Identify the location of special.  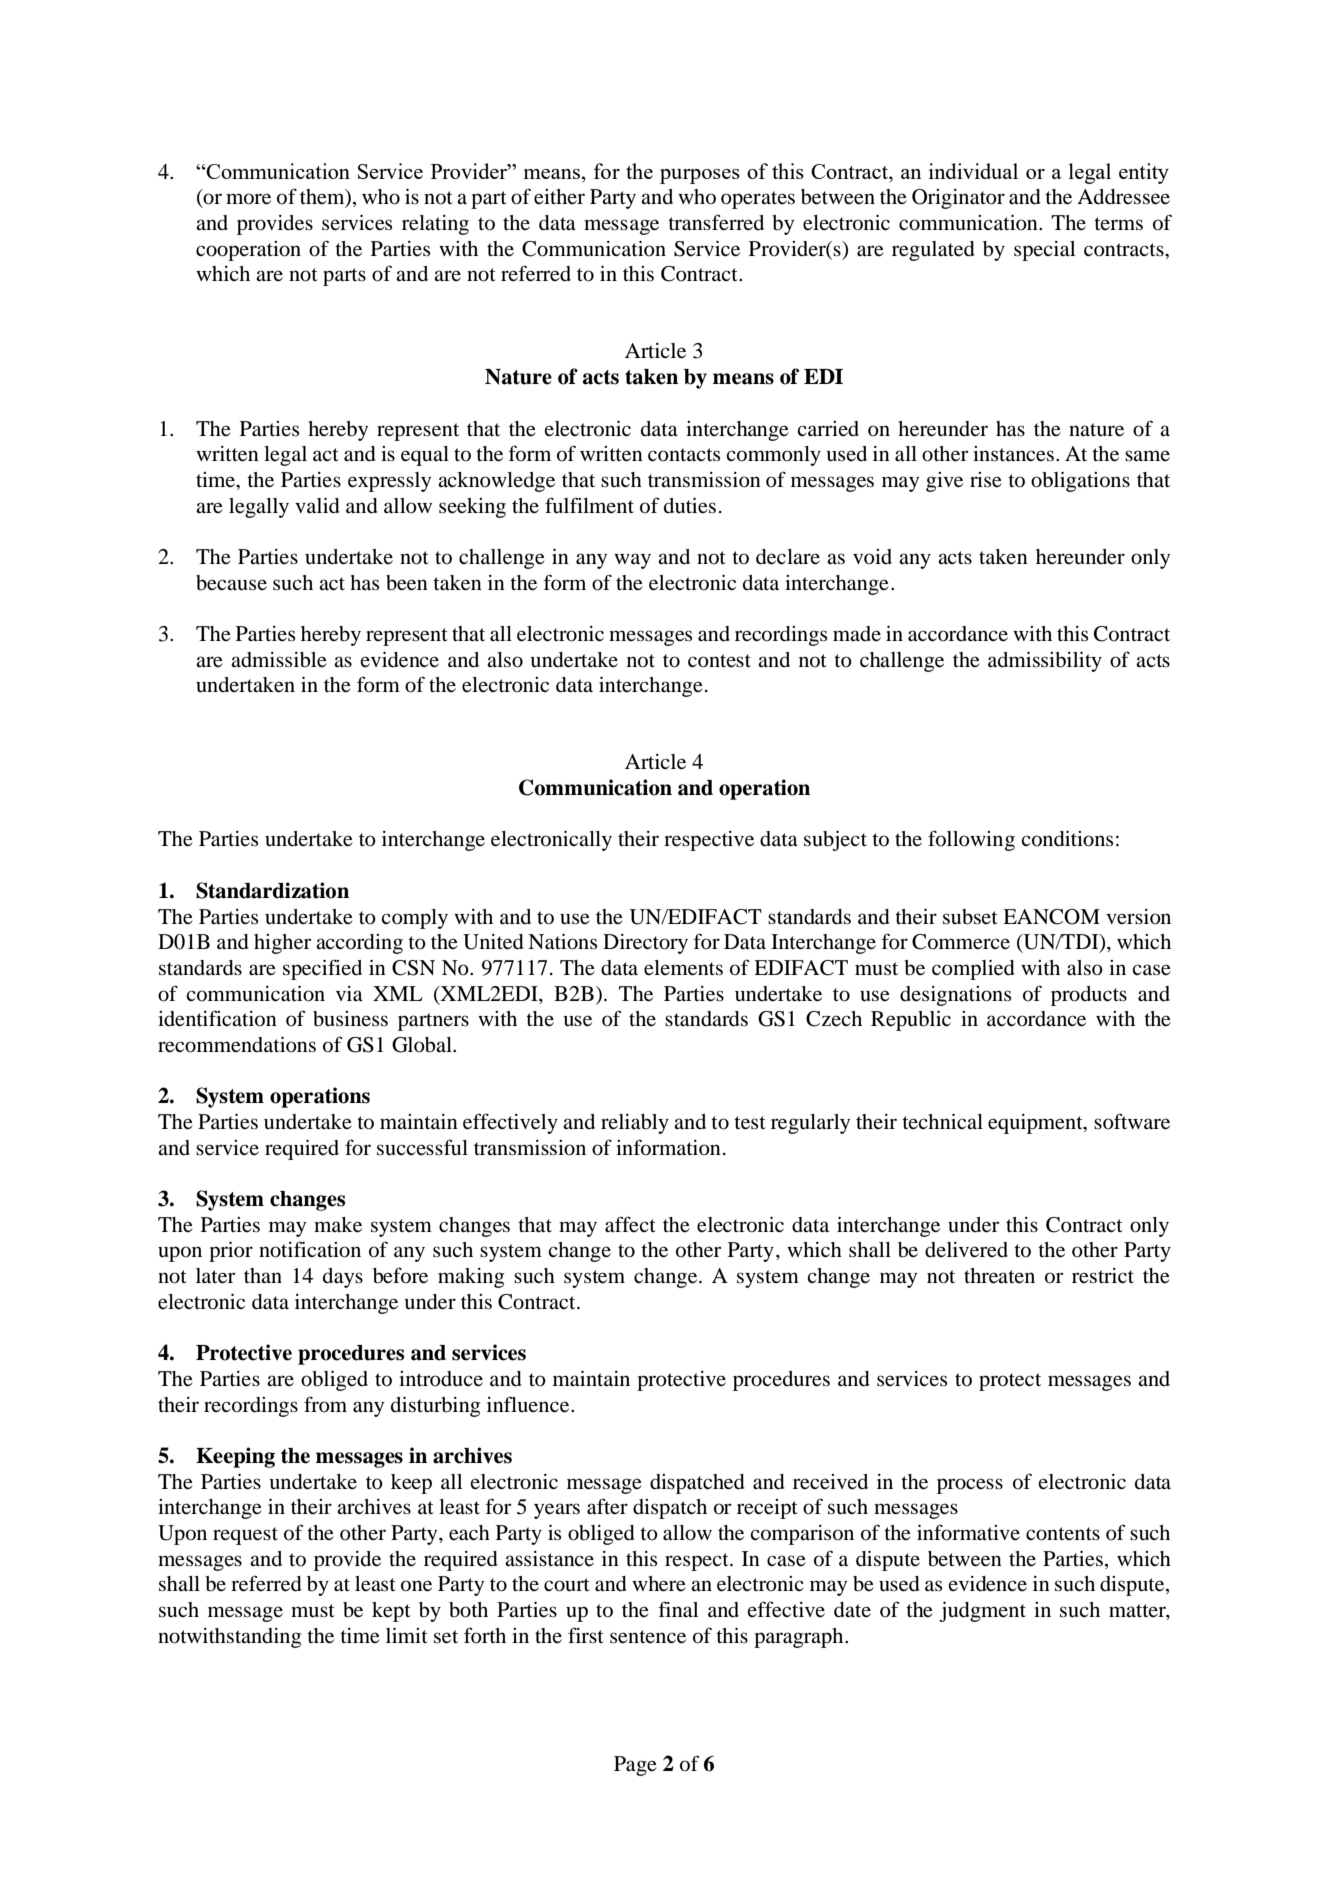
(1044, 251).
